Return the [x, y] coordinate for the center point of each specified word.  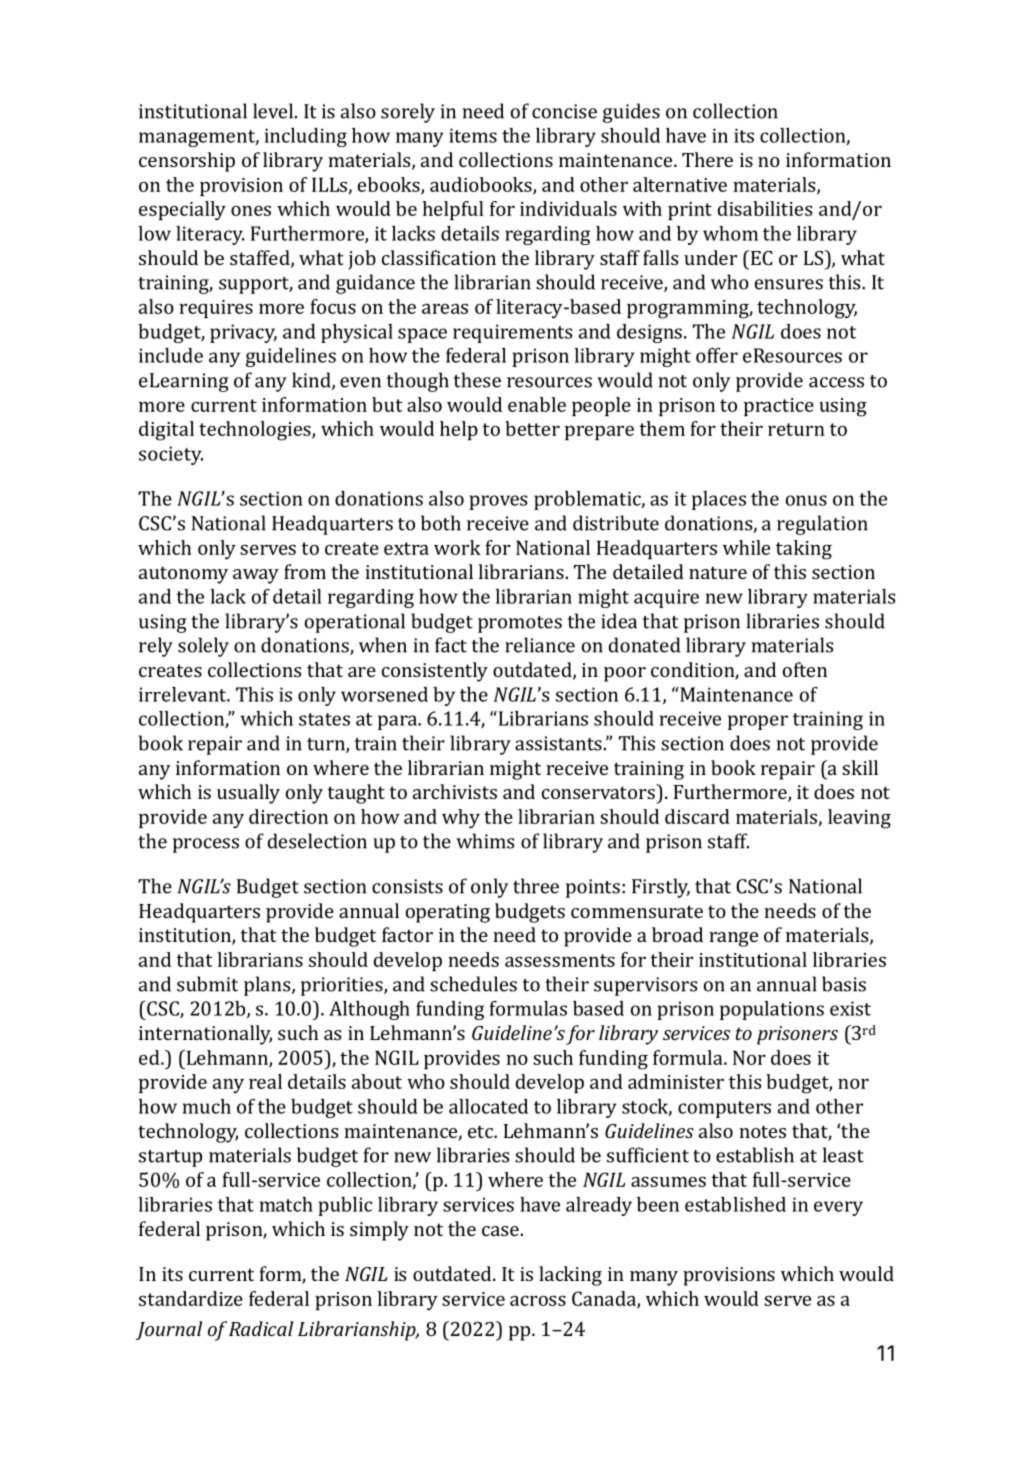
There [707, 159]
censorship [187, 162]
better [532, 428]
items [473, 135]
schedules [473, 984]
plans [268, 986]
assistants [558, 743]
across [538, 1301]
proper [758, 722]
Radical [261, 1328]
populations [772, 1010]
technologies [256, 431]
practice [779, 407]
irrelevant [183, 694]
